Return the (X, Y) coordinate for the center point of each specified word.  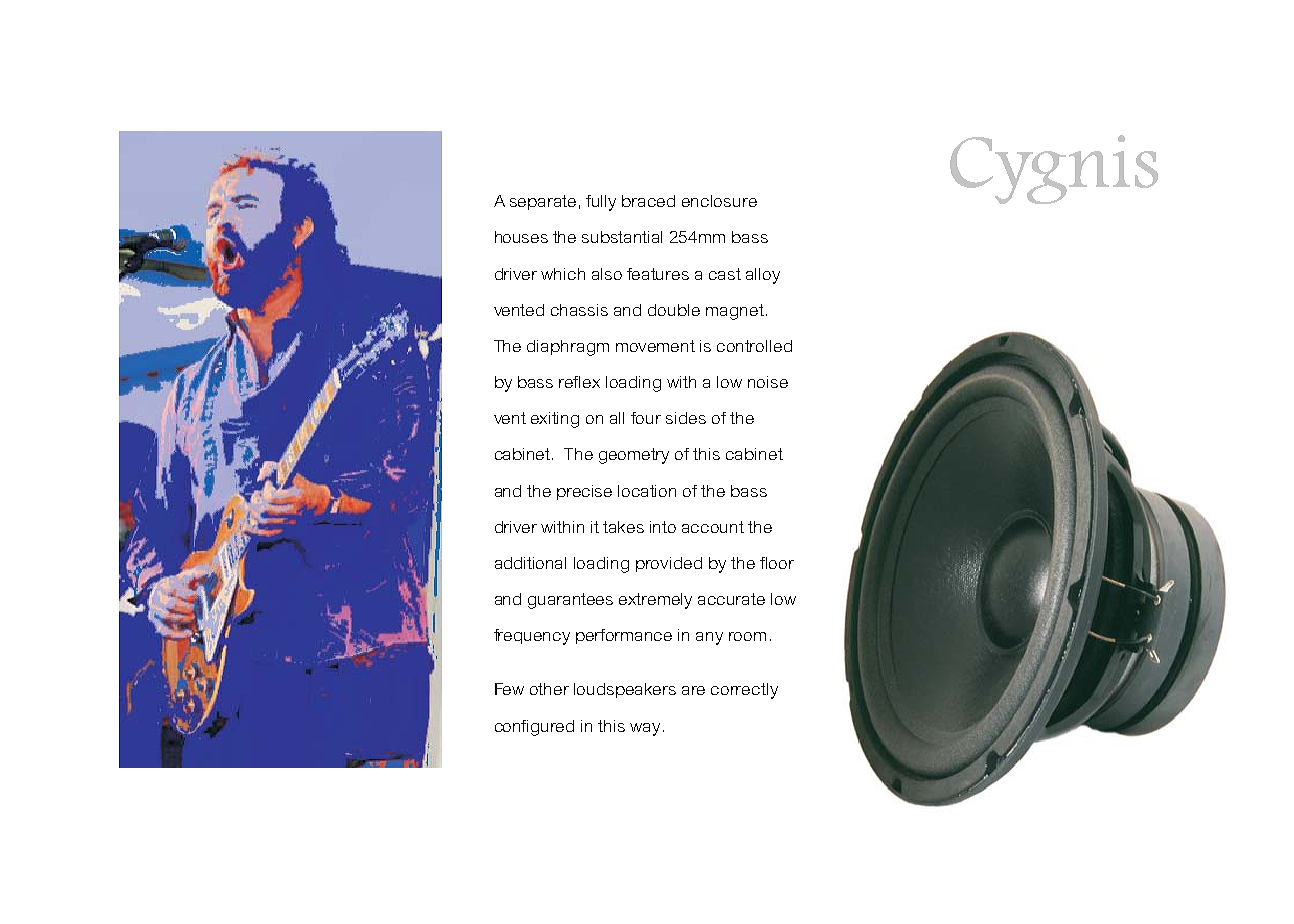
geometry (634, 456)
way (645, 729)
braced (648, 201)
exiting (555, 420)
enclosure (719, 201)
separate (543, 202)
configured (534, 728)
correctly (744, 691)
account (713, 527)
